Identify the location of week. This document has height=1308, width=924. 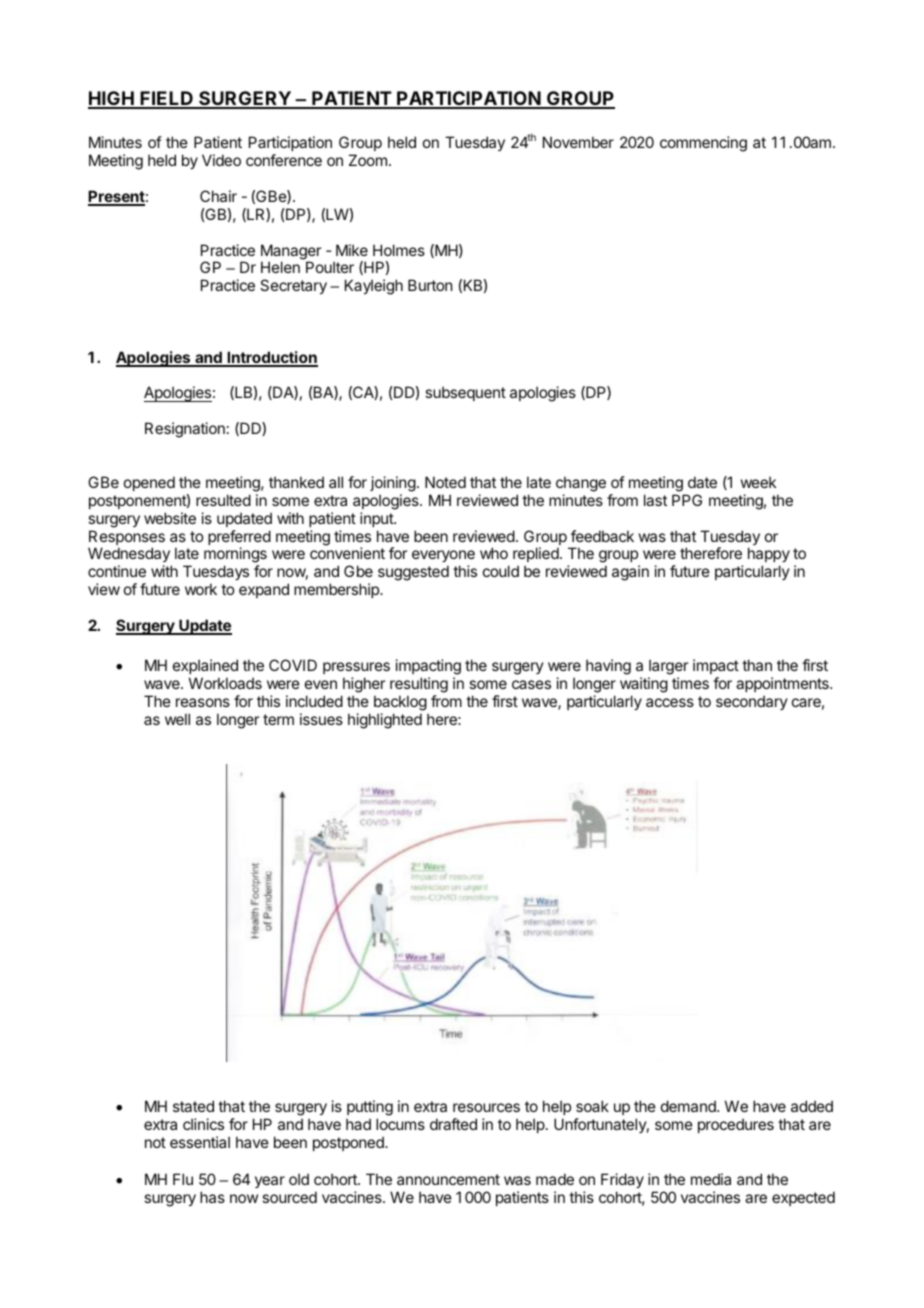
(758, 482).
